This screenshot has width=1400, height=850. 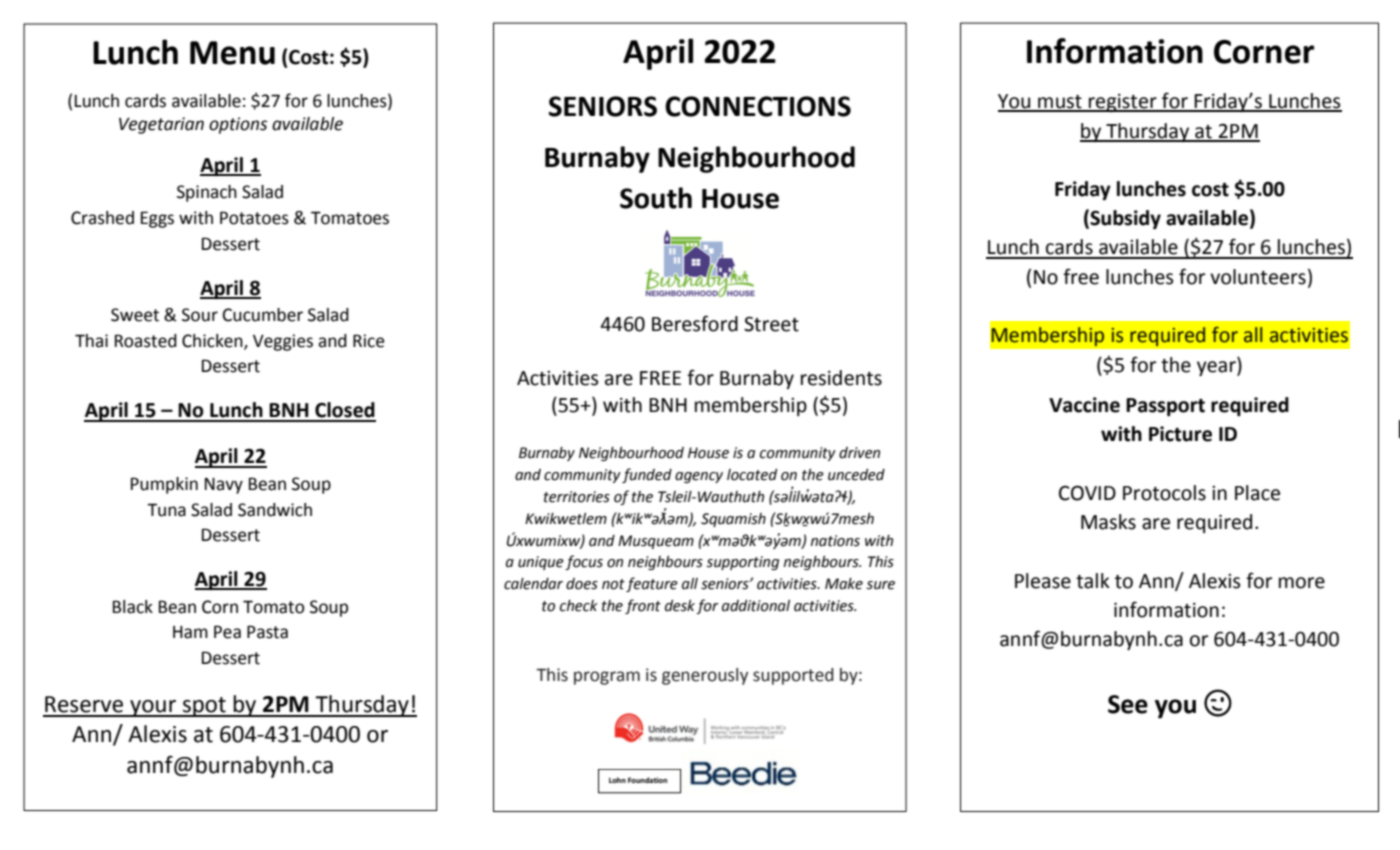 I want to click on nations, so click(x=835, y=541).
